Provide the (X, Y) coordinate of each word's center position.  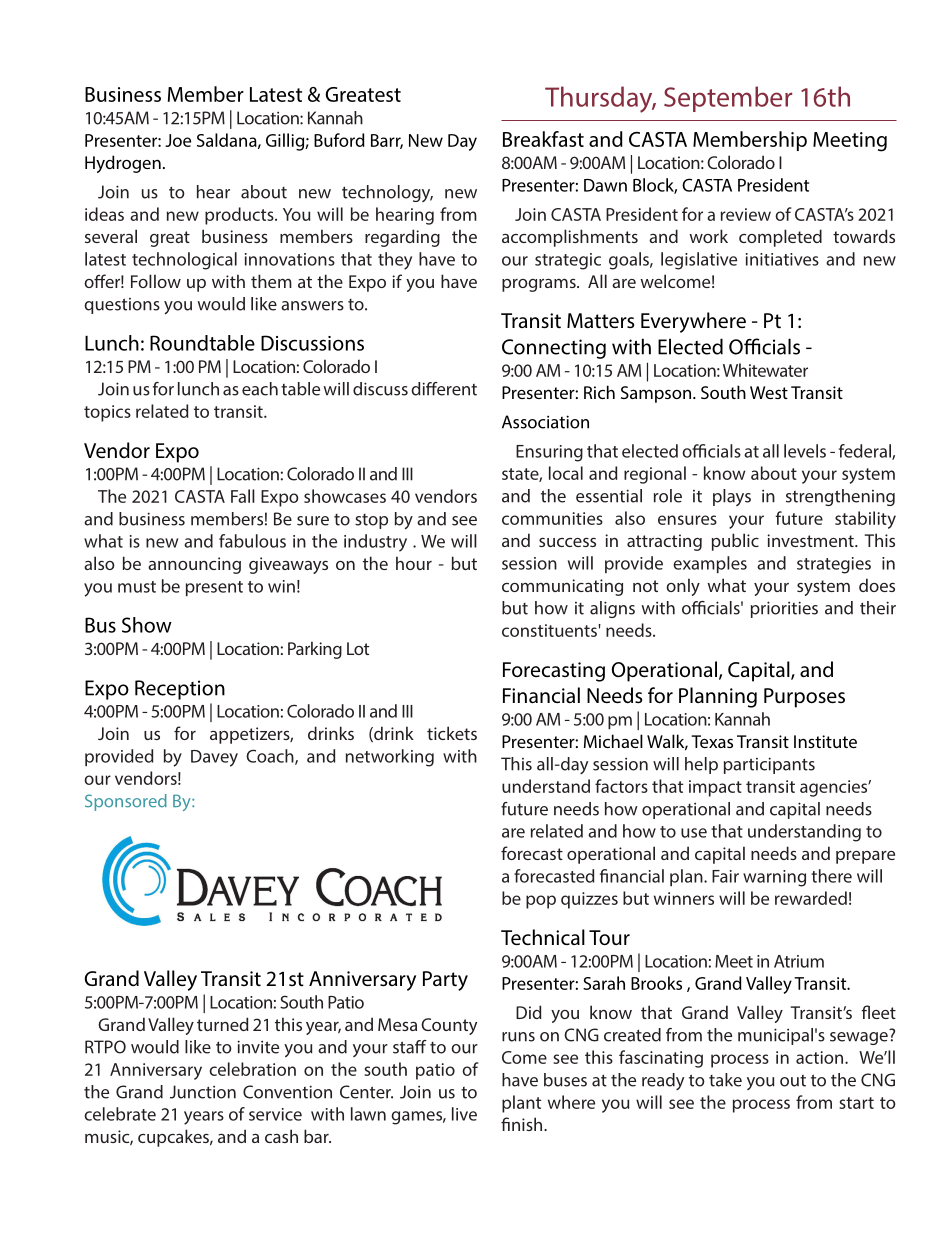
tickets (452, 733)
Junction (203, 1092)
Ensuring (549, 453)
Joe (178, 140)
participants (769, 765)
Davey (214, 758)
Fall (243, 496)
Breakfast (543, 139)
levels (805, 451)
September (728, 99)
